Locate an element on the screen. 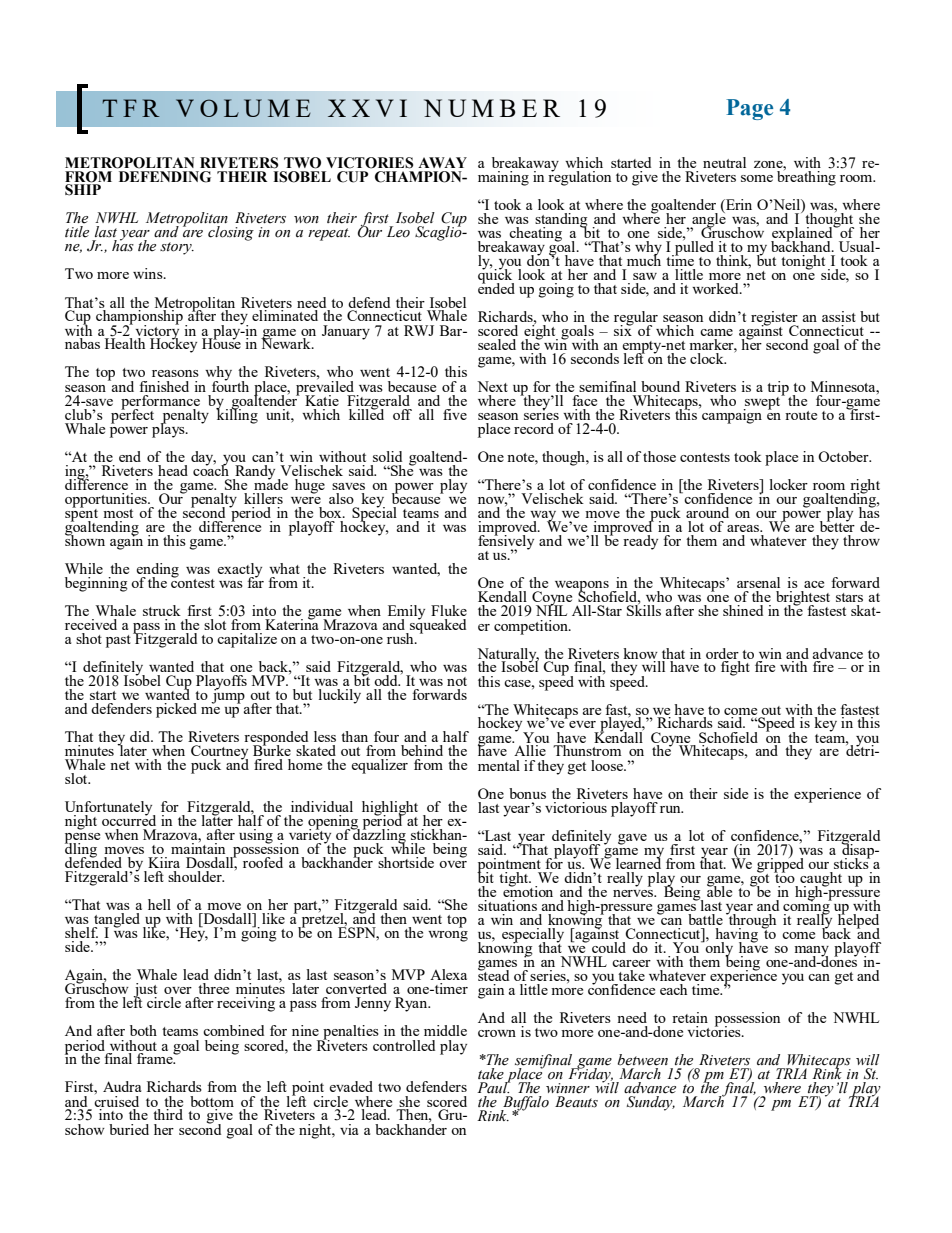 This screenshot has height=1233, width=952. winner is located at coordinates (568, 1088).
